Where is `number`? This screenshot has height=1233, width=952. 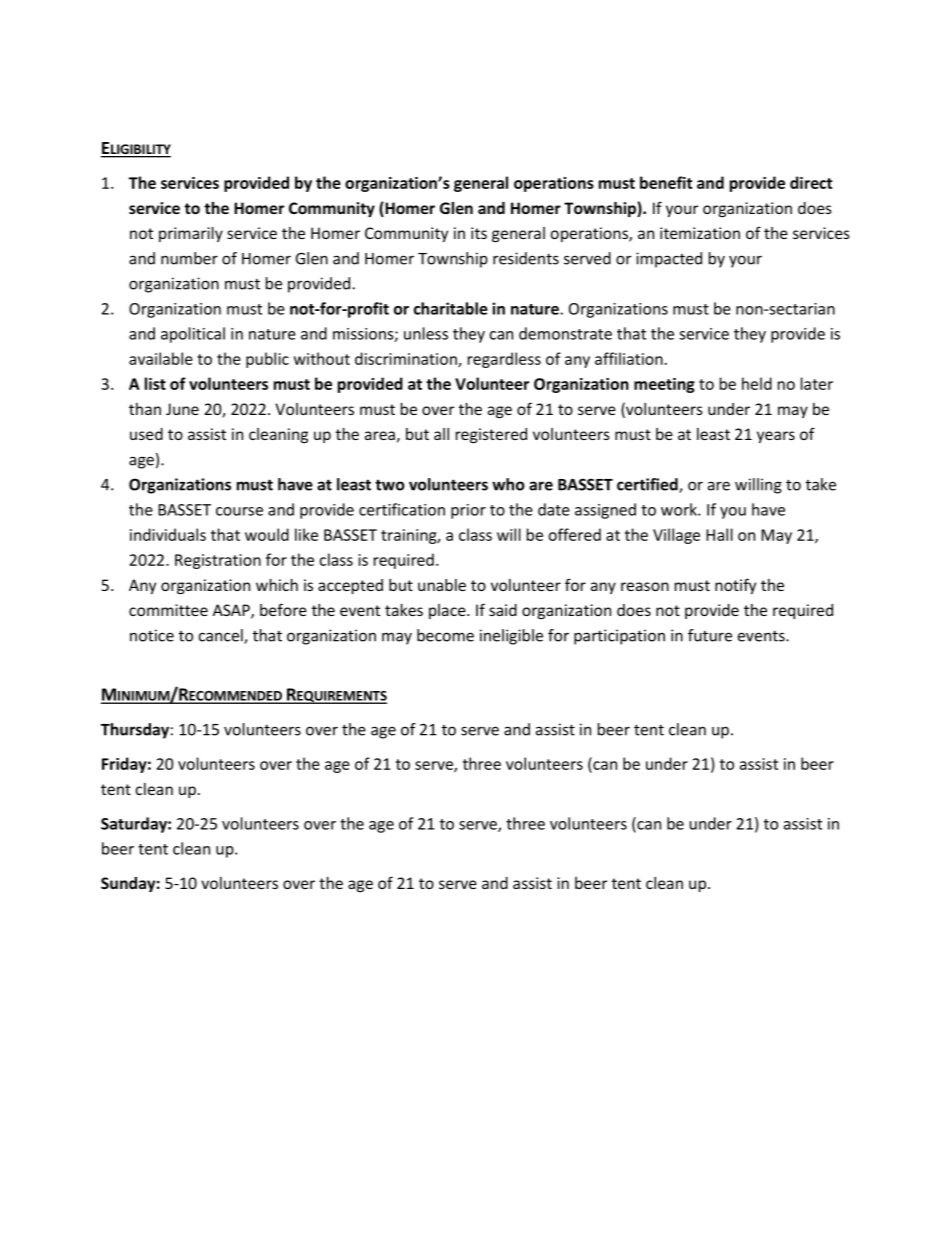 number is located at coordinates (189, 258).
